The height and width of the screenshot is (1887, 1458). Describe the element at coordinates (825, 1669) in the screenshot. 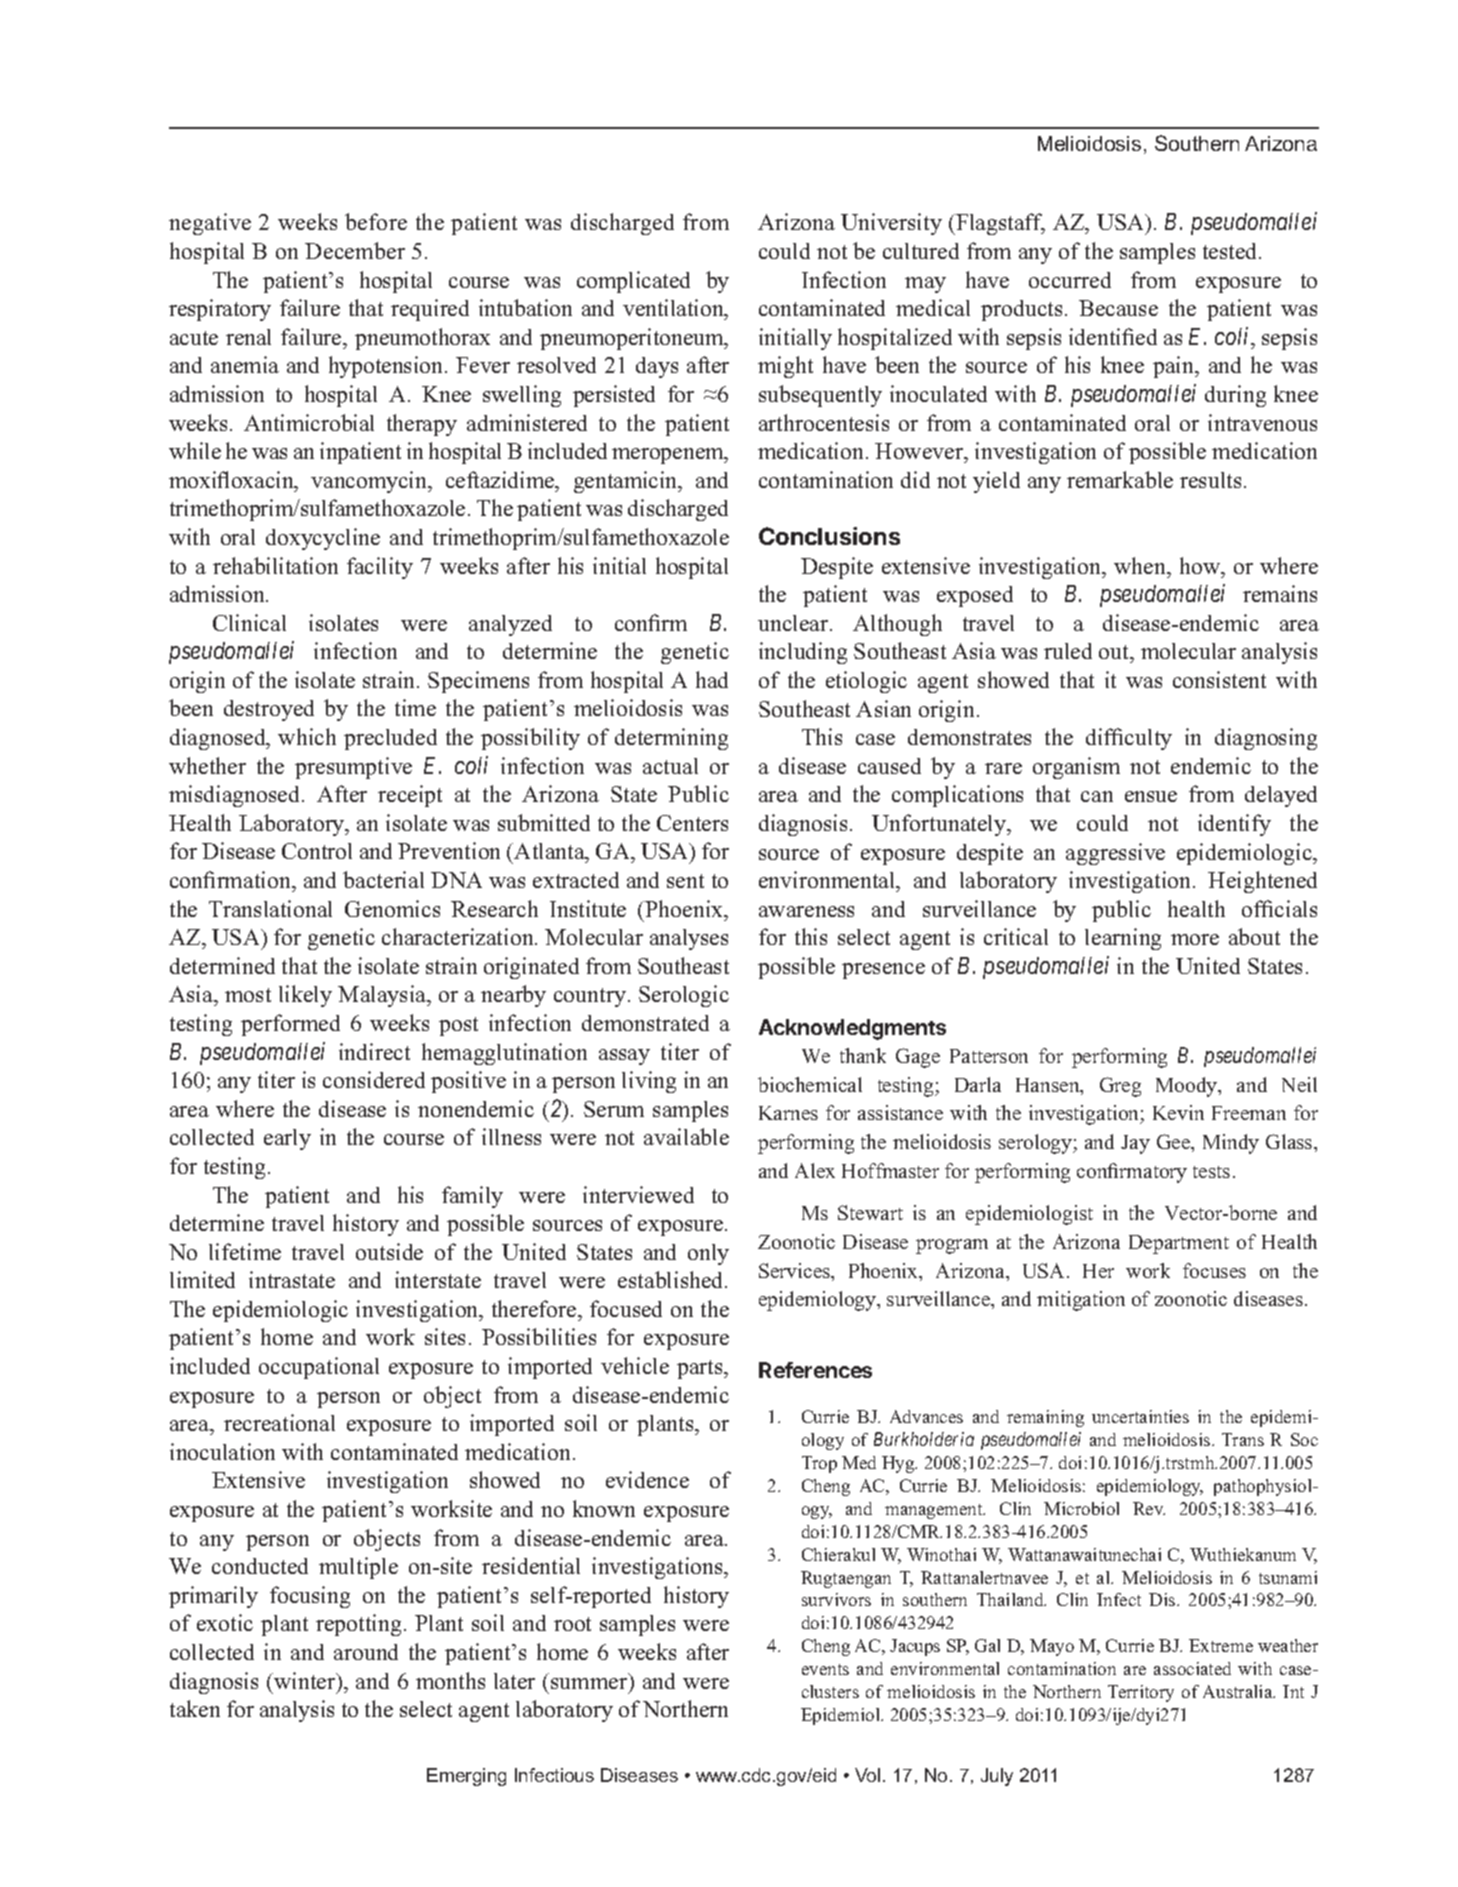

I see `events` at that location.
